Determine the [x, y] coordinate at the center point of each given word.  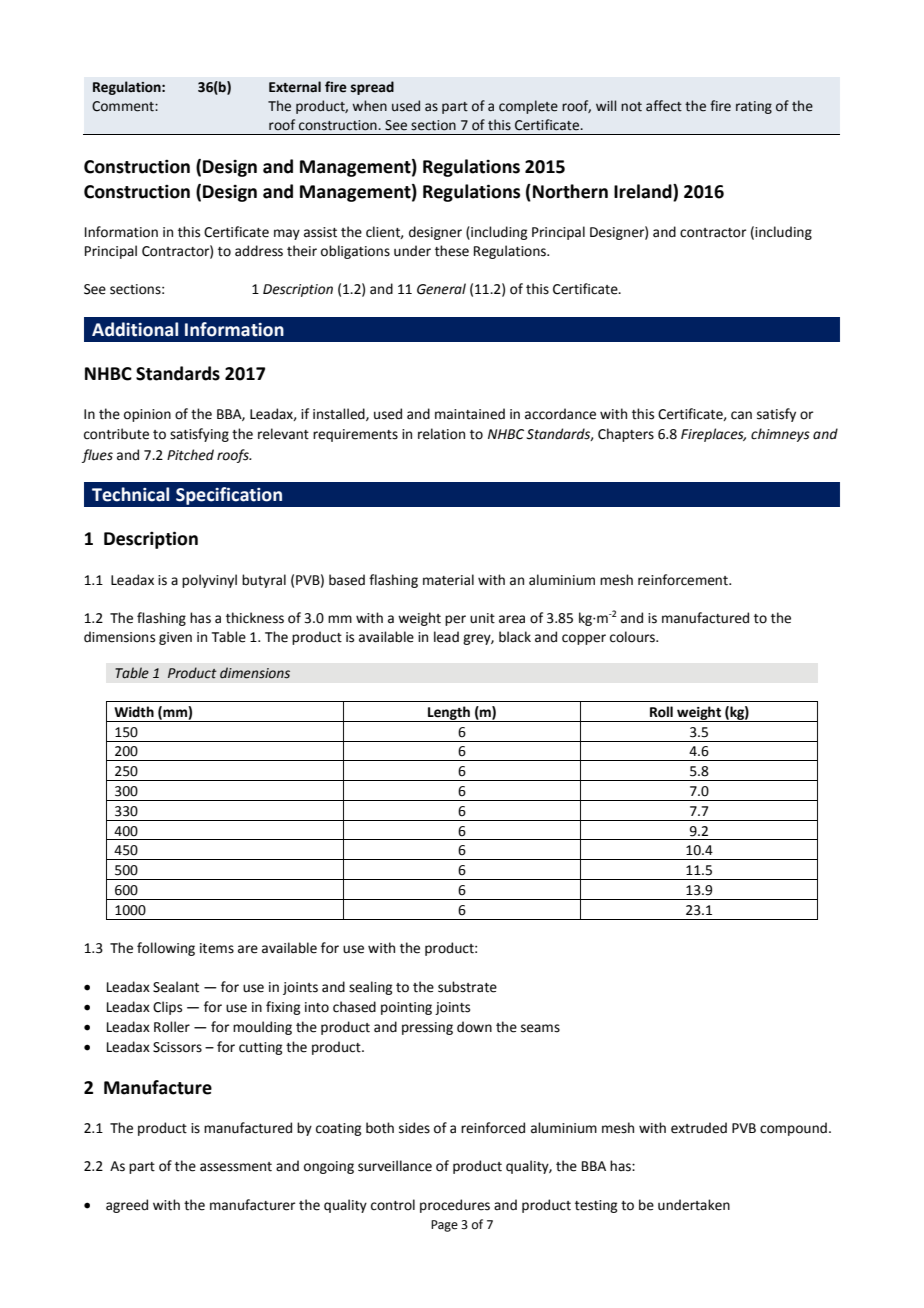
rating [754, 107]
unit [482, 618]
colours [633, 637]
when [369, 106]
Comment [124, 106]
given [175, 638]
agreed [127, 1206]
